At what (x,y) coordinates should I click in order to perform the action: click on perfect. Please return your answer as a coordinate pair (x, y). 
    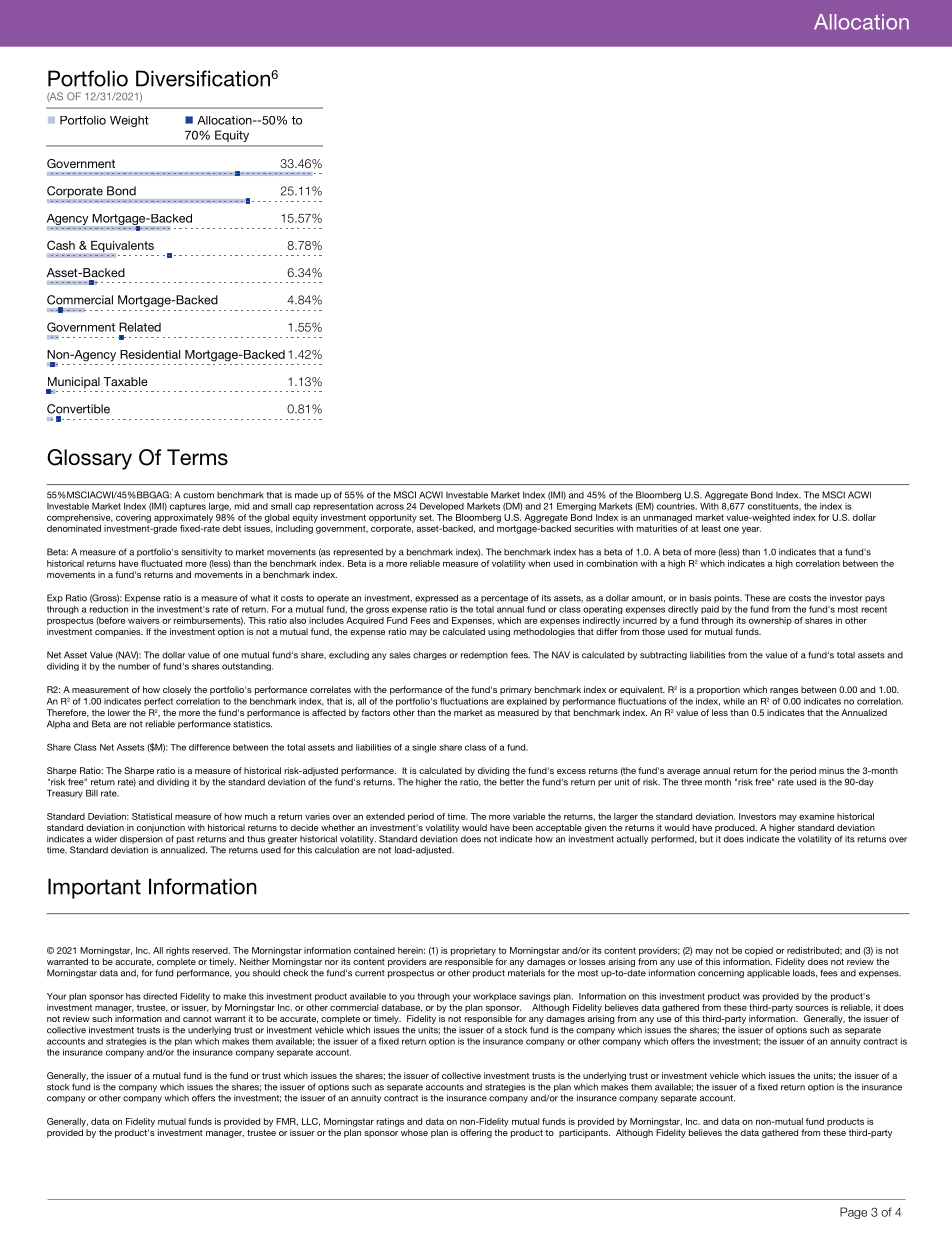
    Looking at the image, I should click on (158, 702).
